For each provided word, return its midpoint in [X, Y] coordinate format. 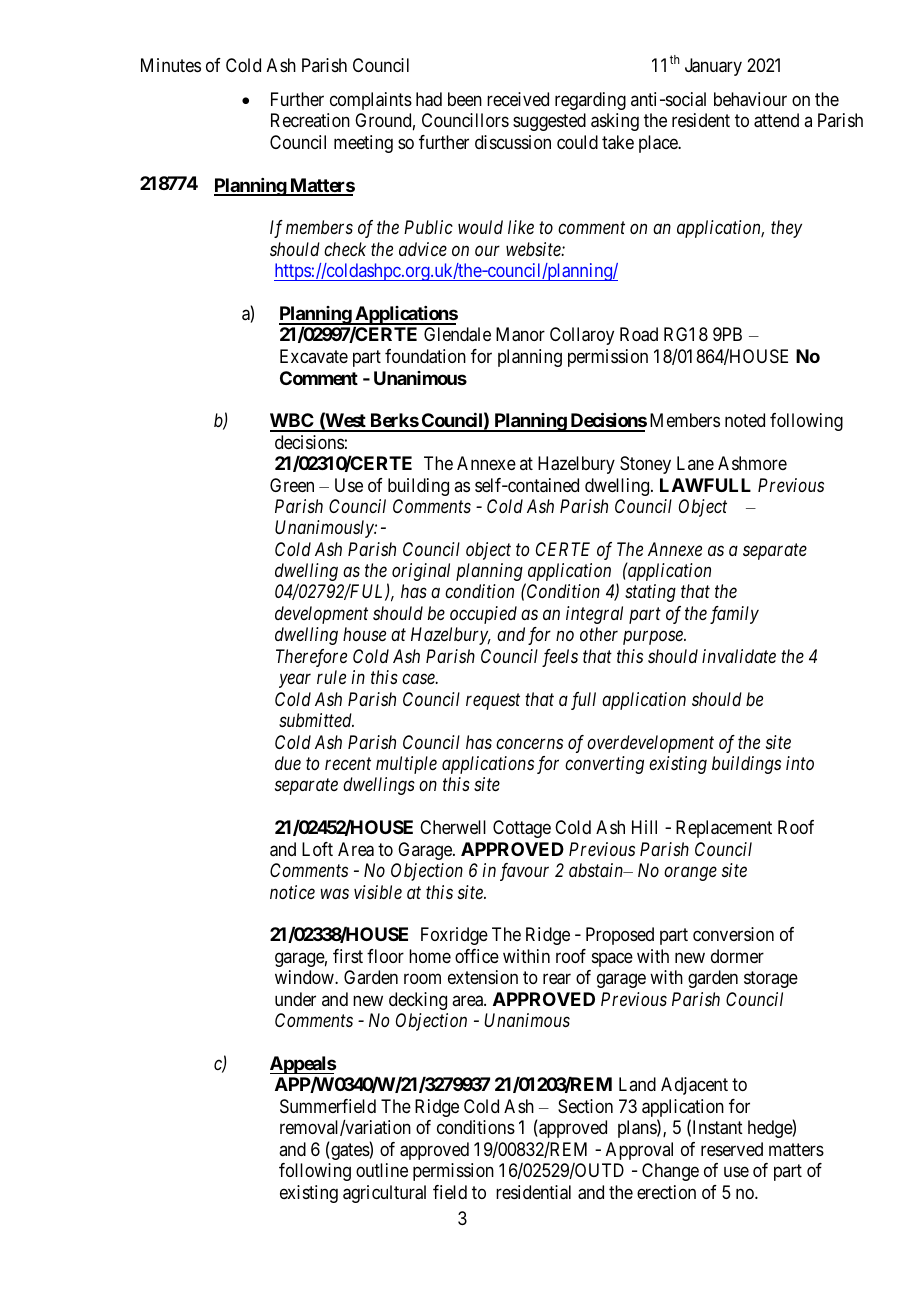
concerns [529, 743]
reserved [732, 1149]
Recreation [310, 120]
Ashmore [752, 463]
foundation [425, 356]
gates [349, 1151]
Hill [644, 827]
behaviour [750, 99]
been [465, 99]
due [288, 763]
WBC [293, 422]
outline [382, 1170]
